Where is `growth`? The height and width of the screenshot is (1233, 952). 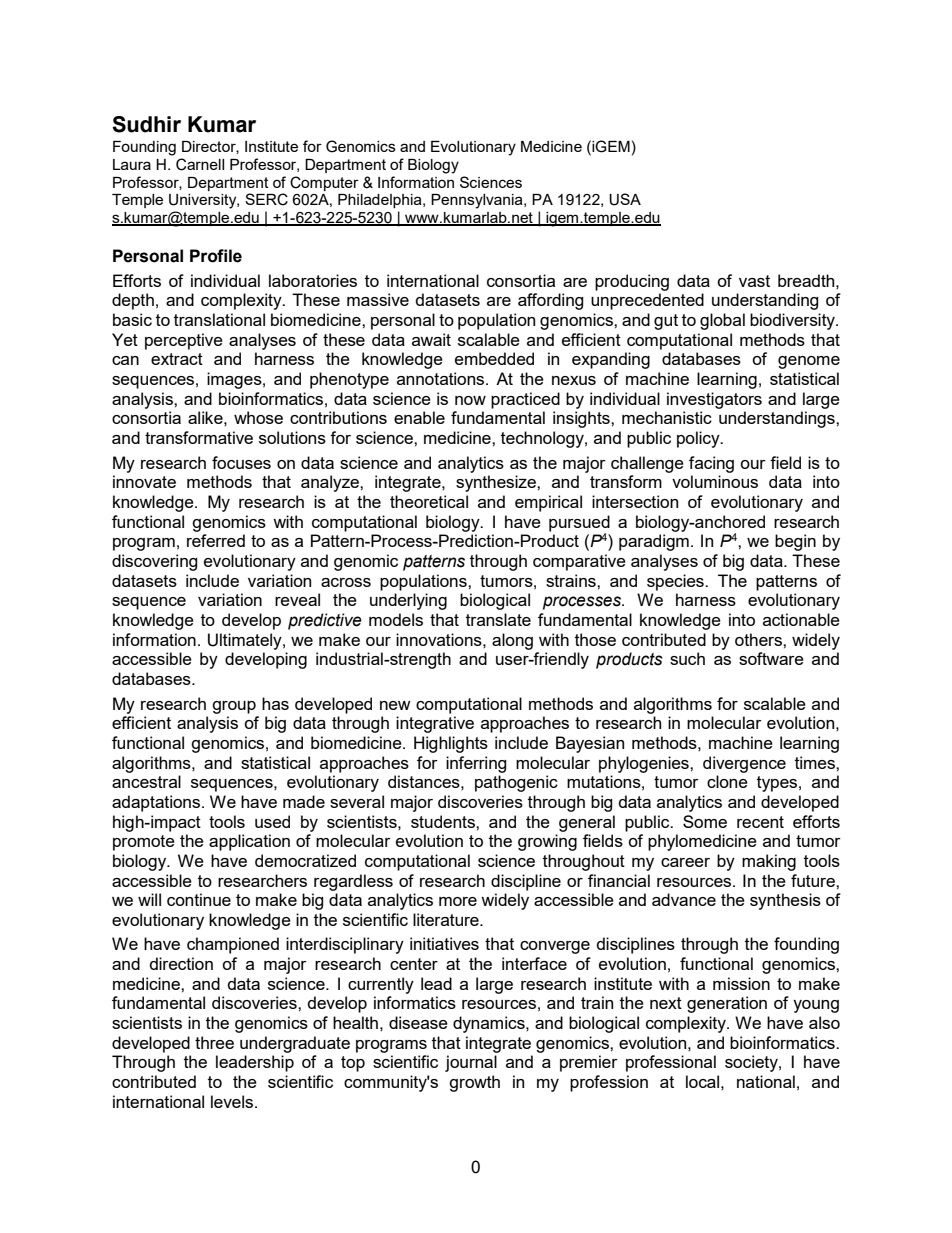 growth is located at coordinates (474, 1083).
